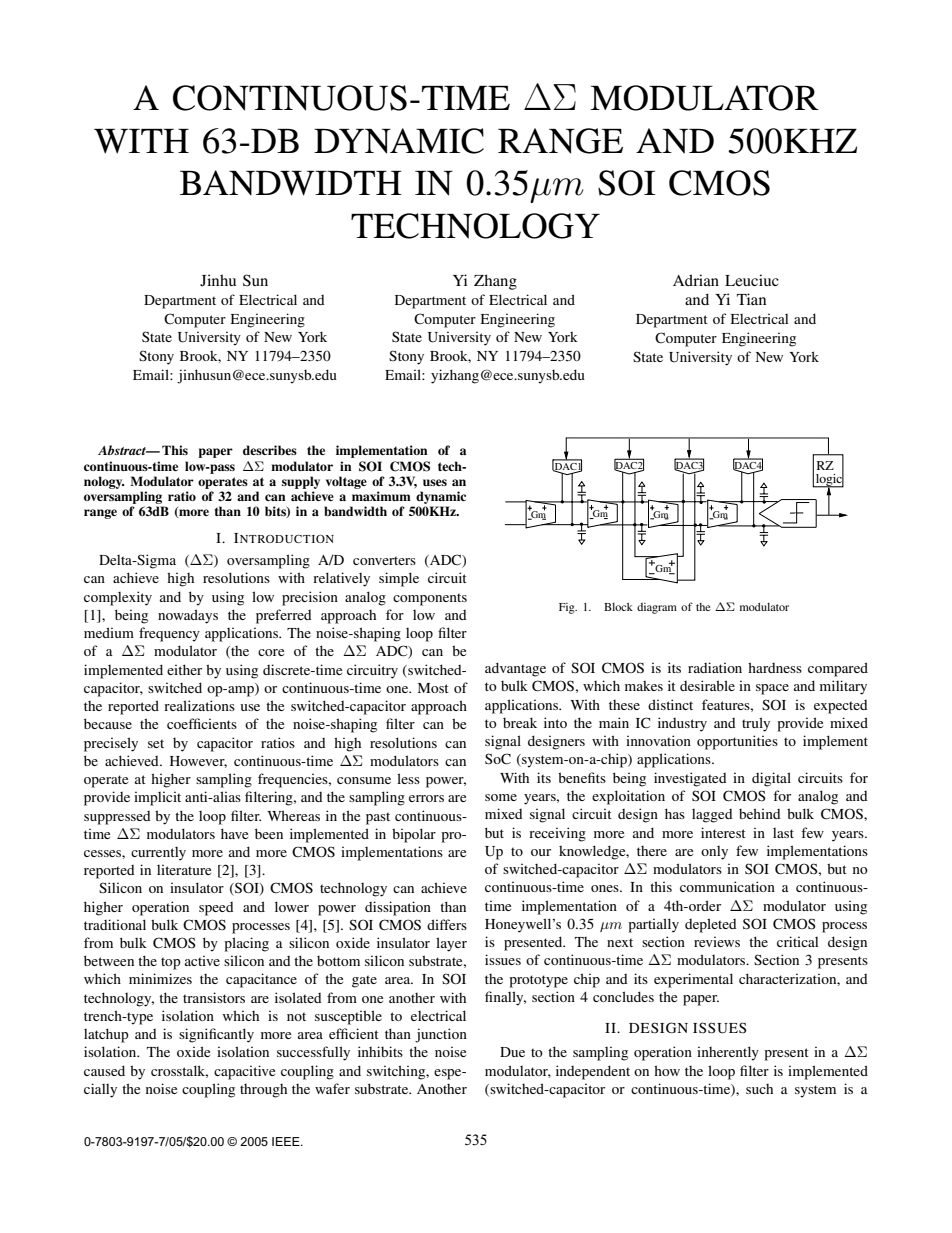 This page has width=952, height=1233. I want to click on diagram, so click(657, 608).
